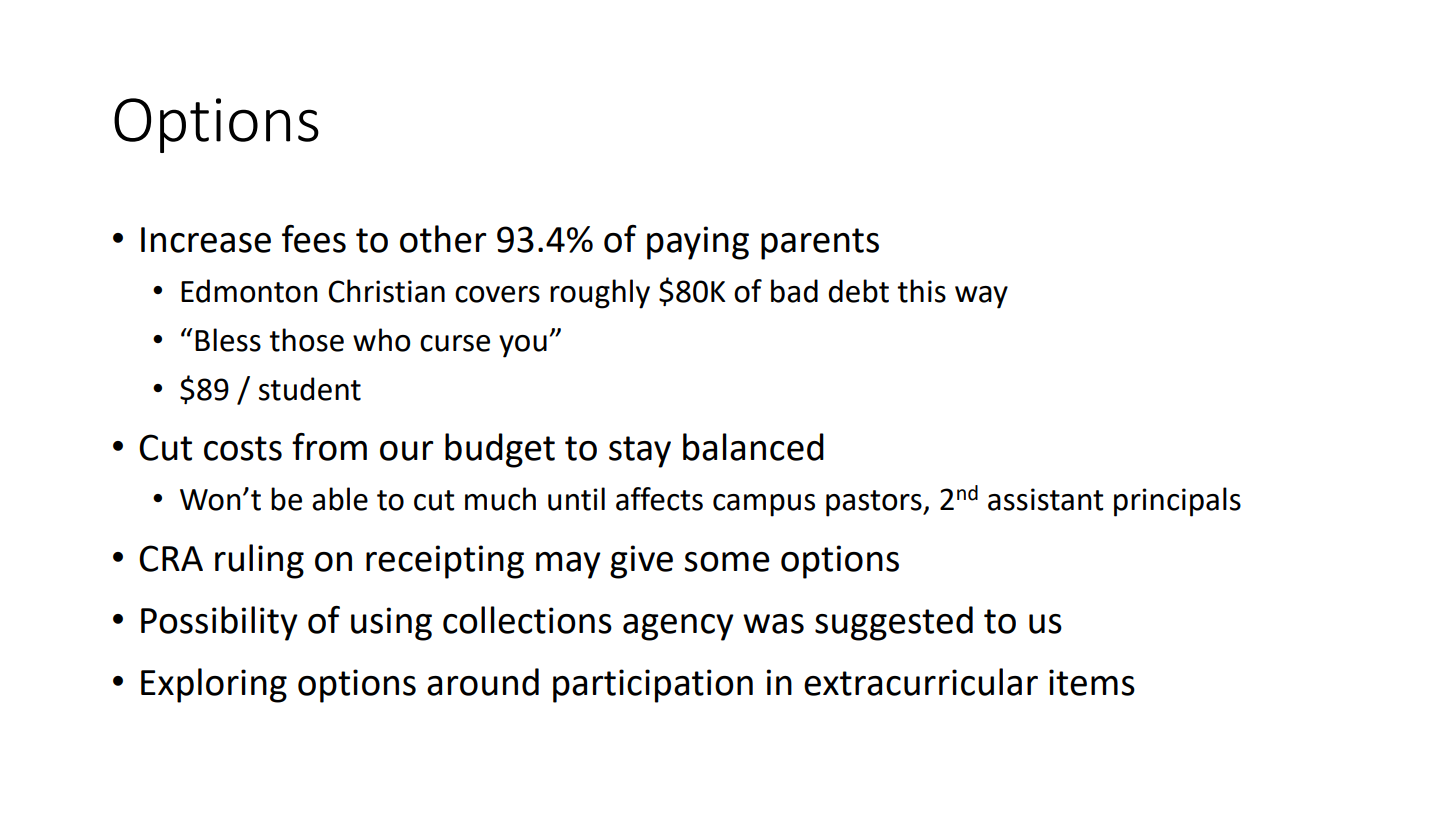 Image resolution: width=1456 pixels, height=819 pixels. What do you see at coordinates (214, 685) in the image?
I see `Exploring` at bounding box center [214, 685].
